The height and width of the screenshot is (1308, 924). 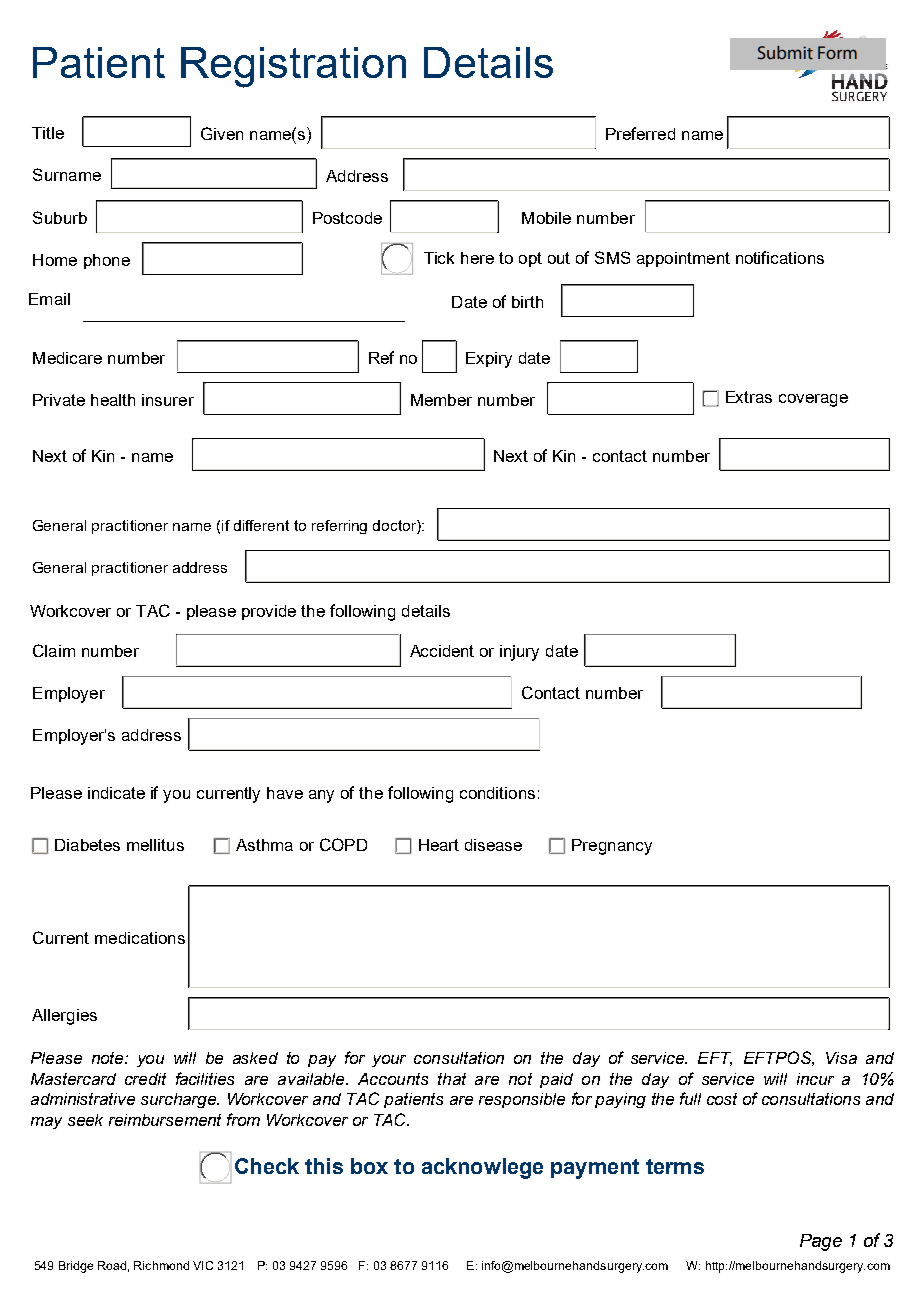 What do you see at coordinates (821, 1242) in the screenshot?
I see `Page` at bounding box center [821, 1242].
